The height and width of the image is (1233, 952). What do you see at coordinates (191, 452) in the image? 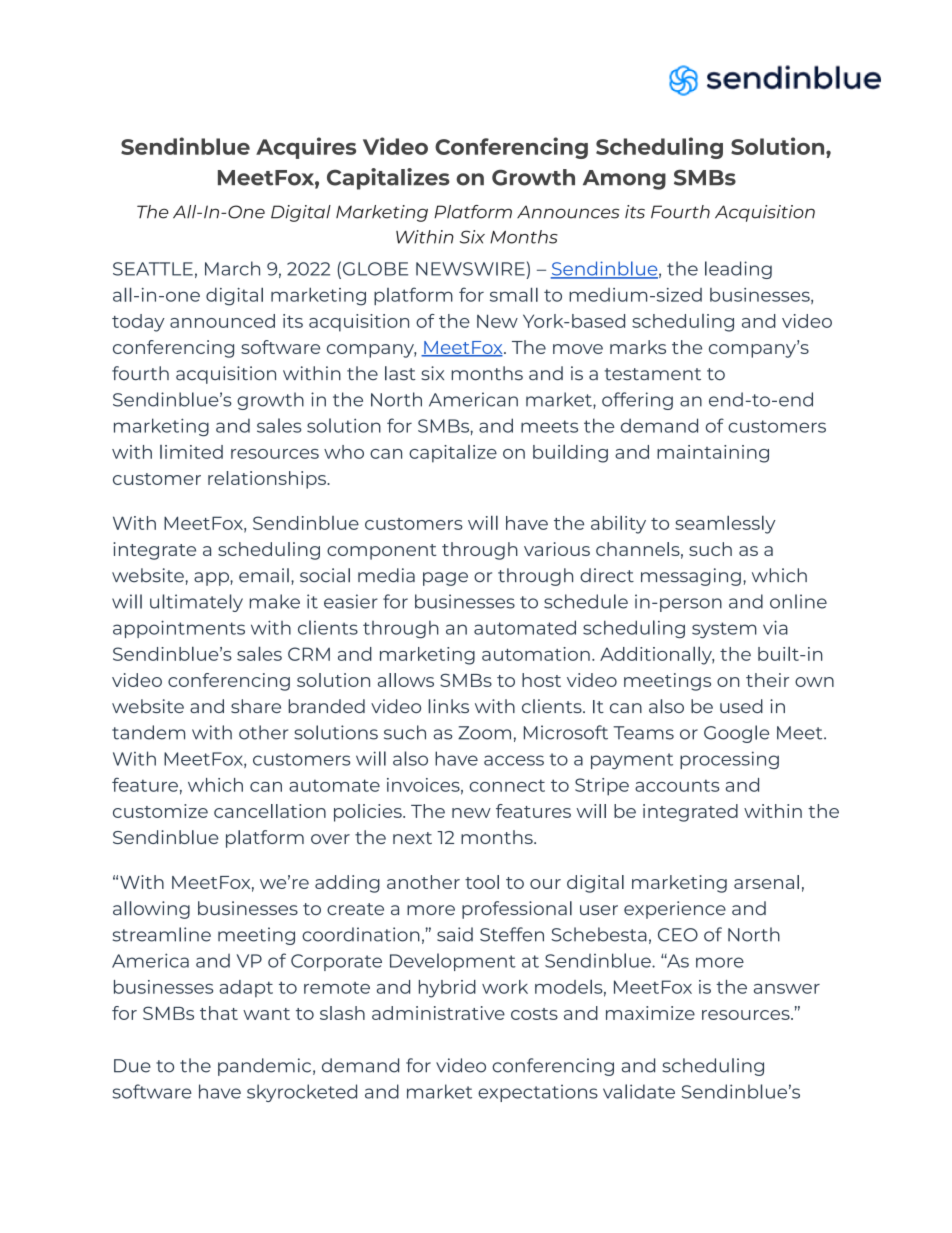
I see `limited` at bounding box center [191, 452].
